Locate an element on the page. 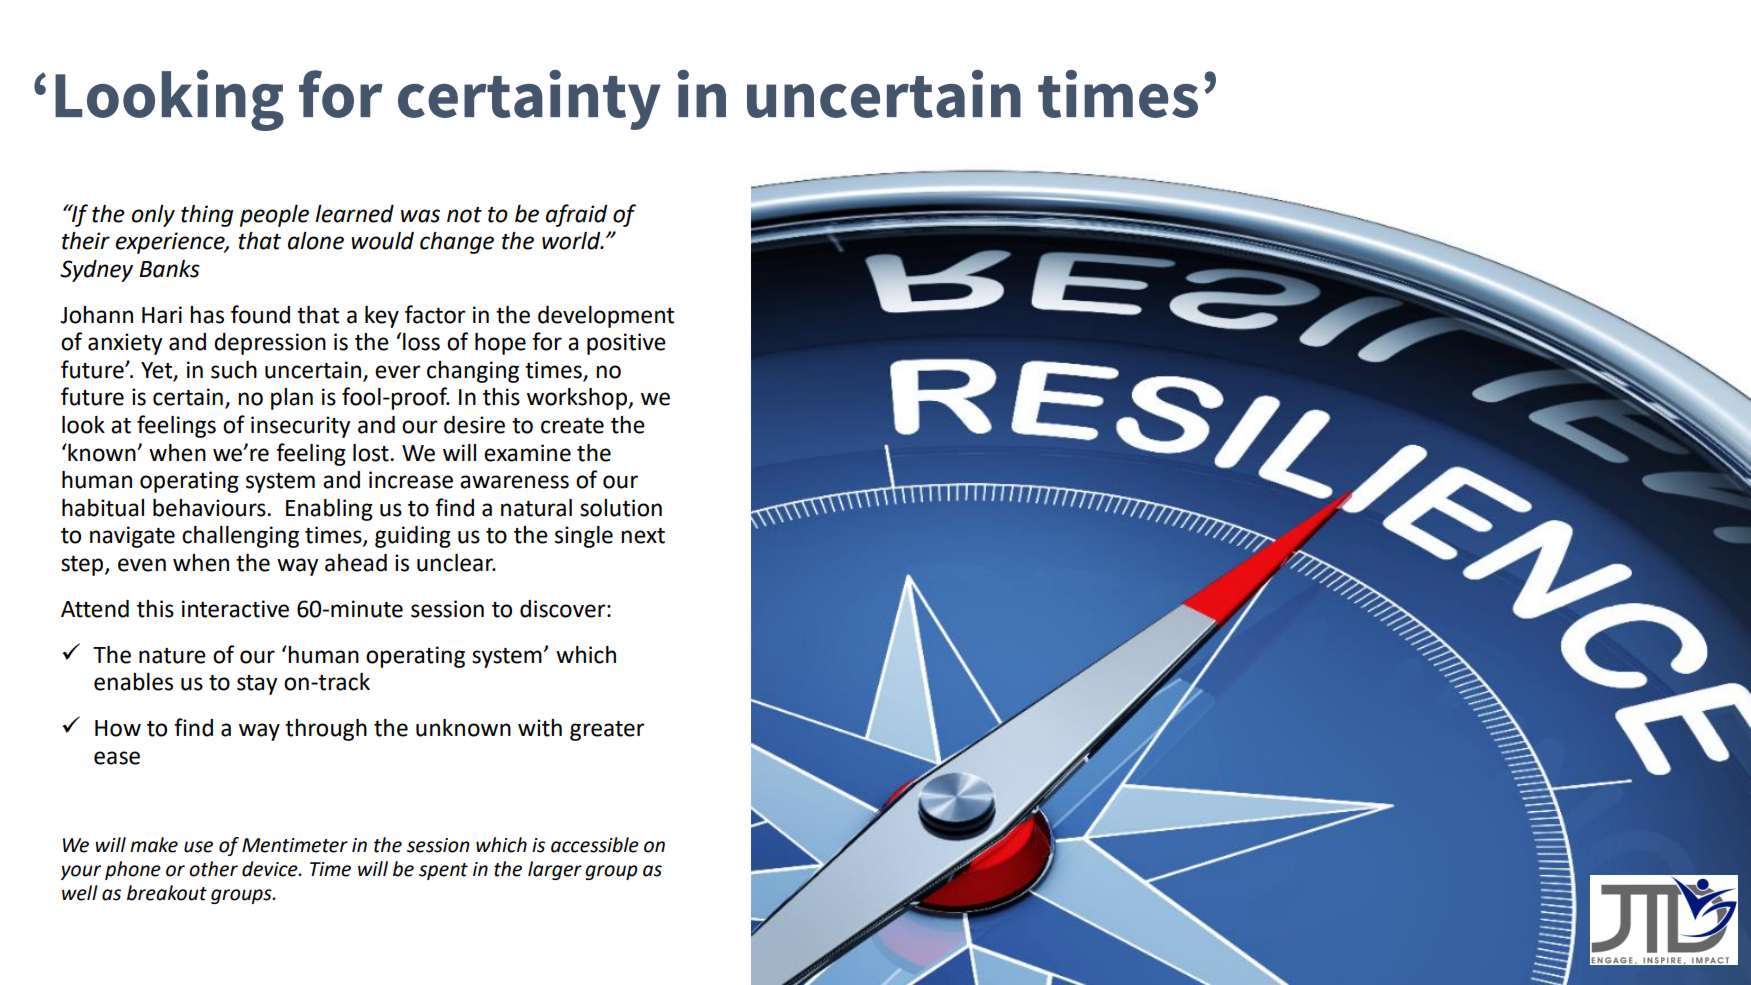  would is located at coordinates (382, 241).
